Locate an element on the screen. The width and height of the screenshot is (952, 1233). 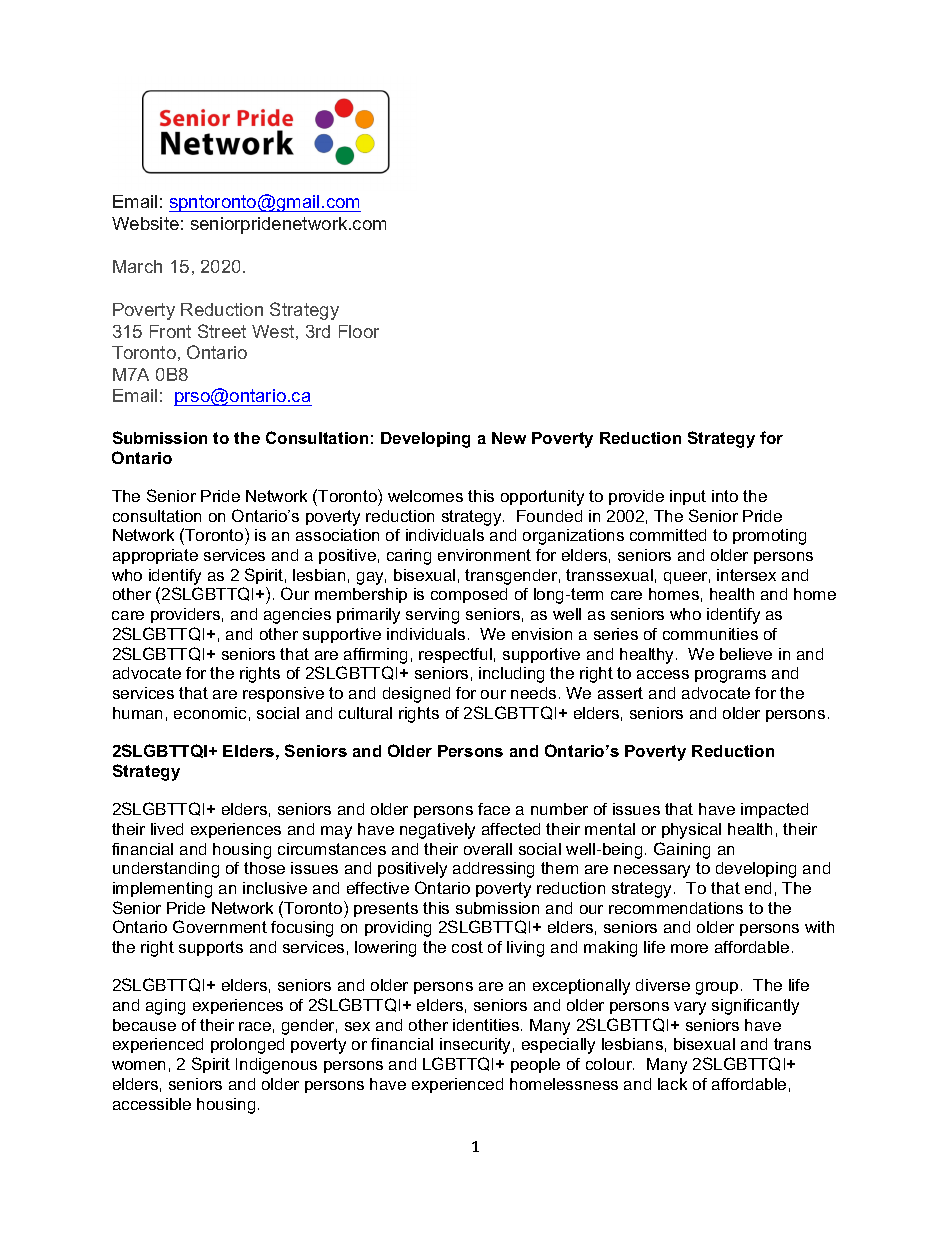
lack is located at coordinates (672, 1084).
